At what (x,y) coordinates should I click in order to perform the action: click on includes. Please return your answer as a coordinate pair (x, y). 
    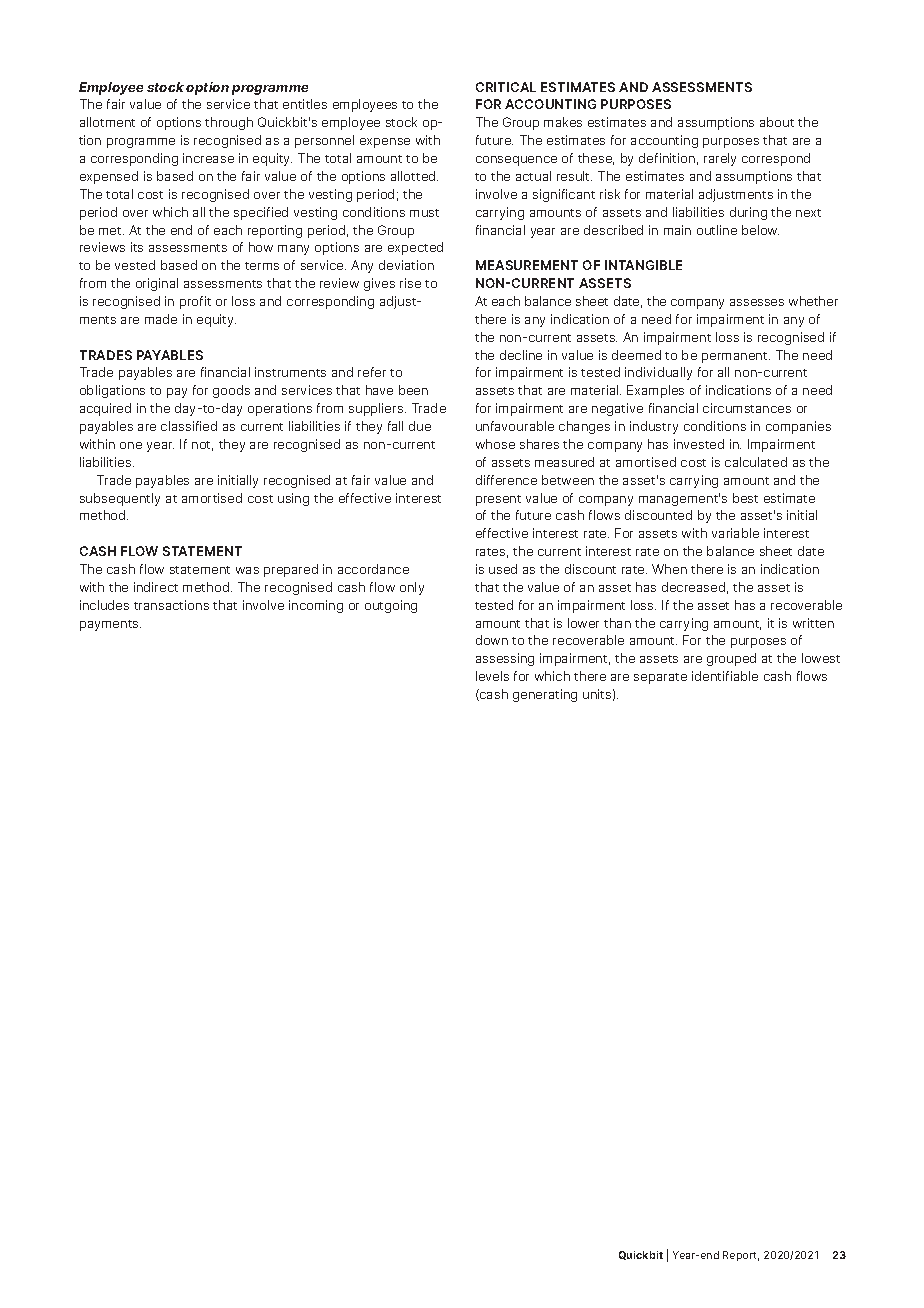
    Looking at the image, I should click on (104, 605).
